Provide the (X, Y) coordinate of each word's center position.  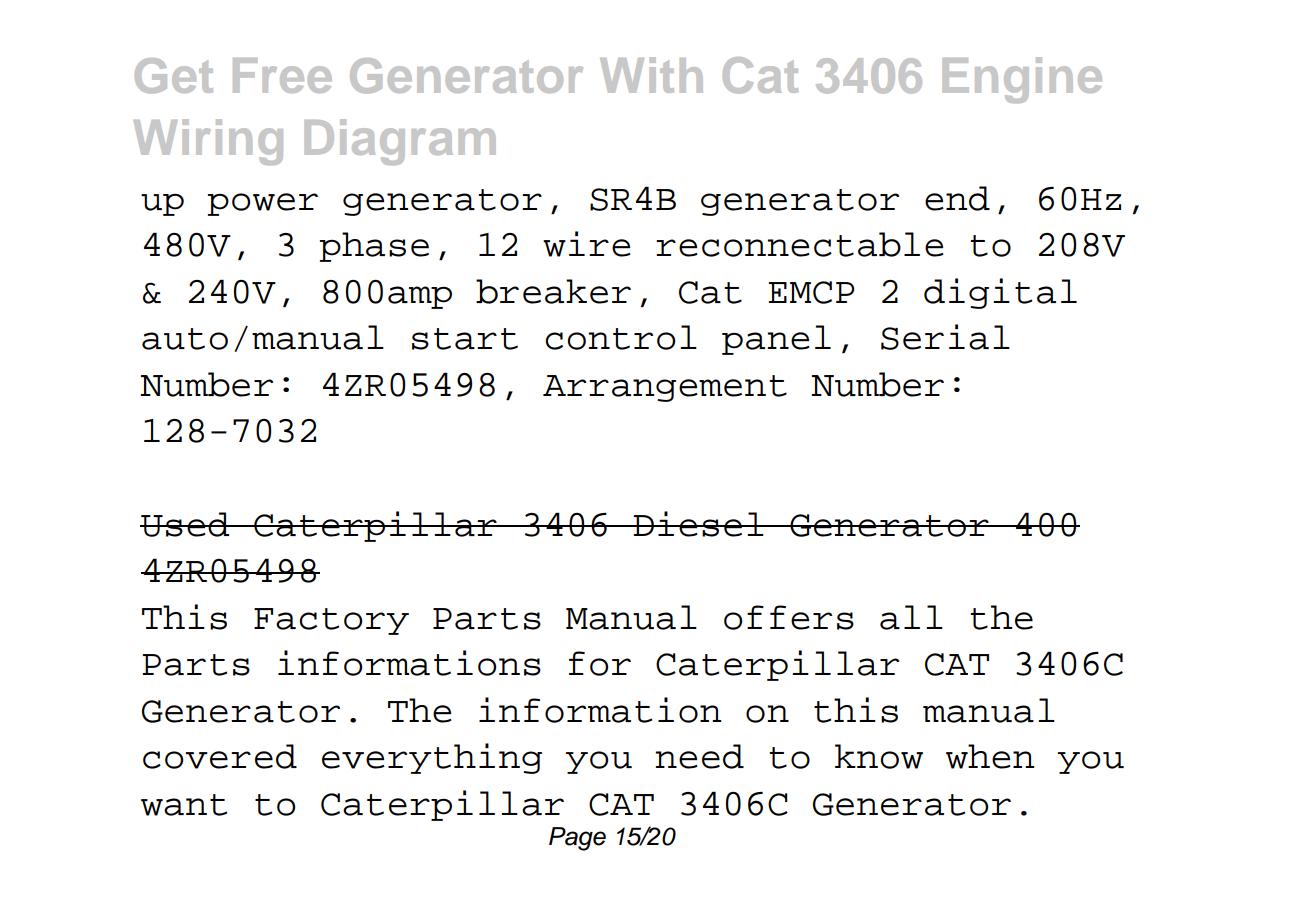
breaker (553, 291)
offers (789, 617)
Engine (1022, 80)
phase (374, 247)
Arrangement (665, 388)
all (911, 617)
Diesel (699, 524)
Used (186, 524)
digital (1000, 293)
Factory (331, 621)
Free (282, 75)
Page (577, 839)
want (184, 805)
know (879, 756)
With (651, 75)
